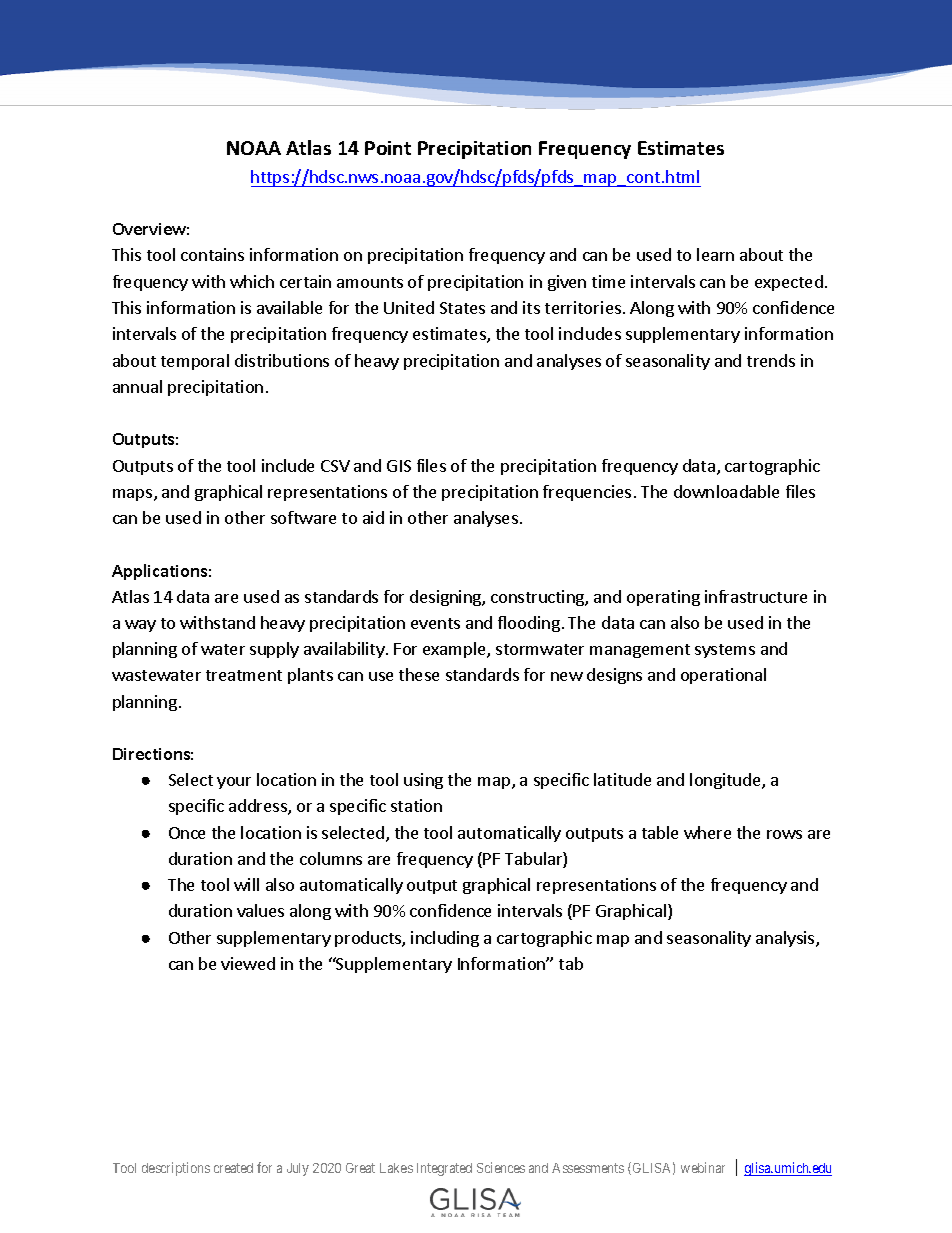 Image resolution: width=952 pixels, height=1233 pixels. I want to click on which, so click(252, 281).
